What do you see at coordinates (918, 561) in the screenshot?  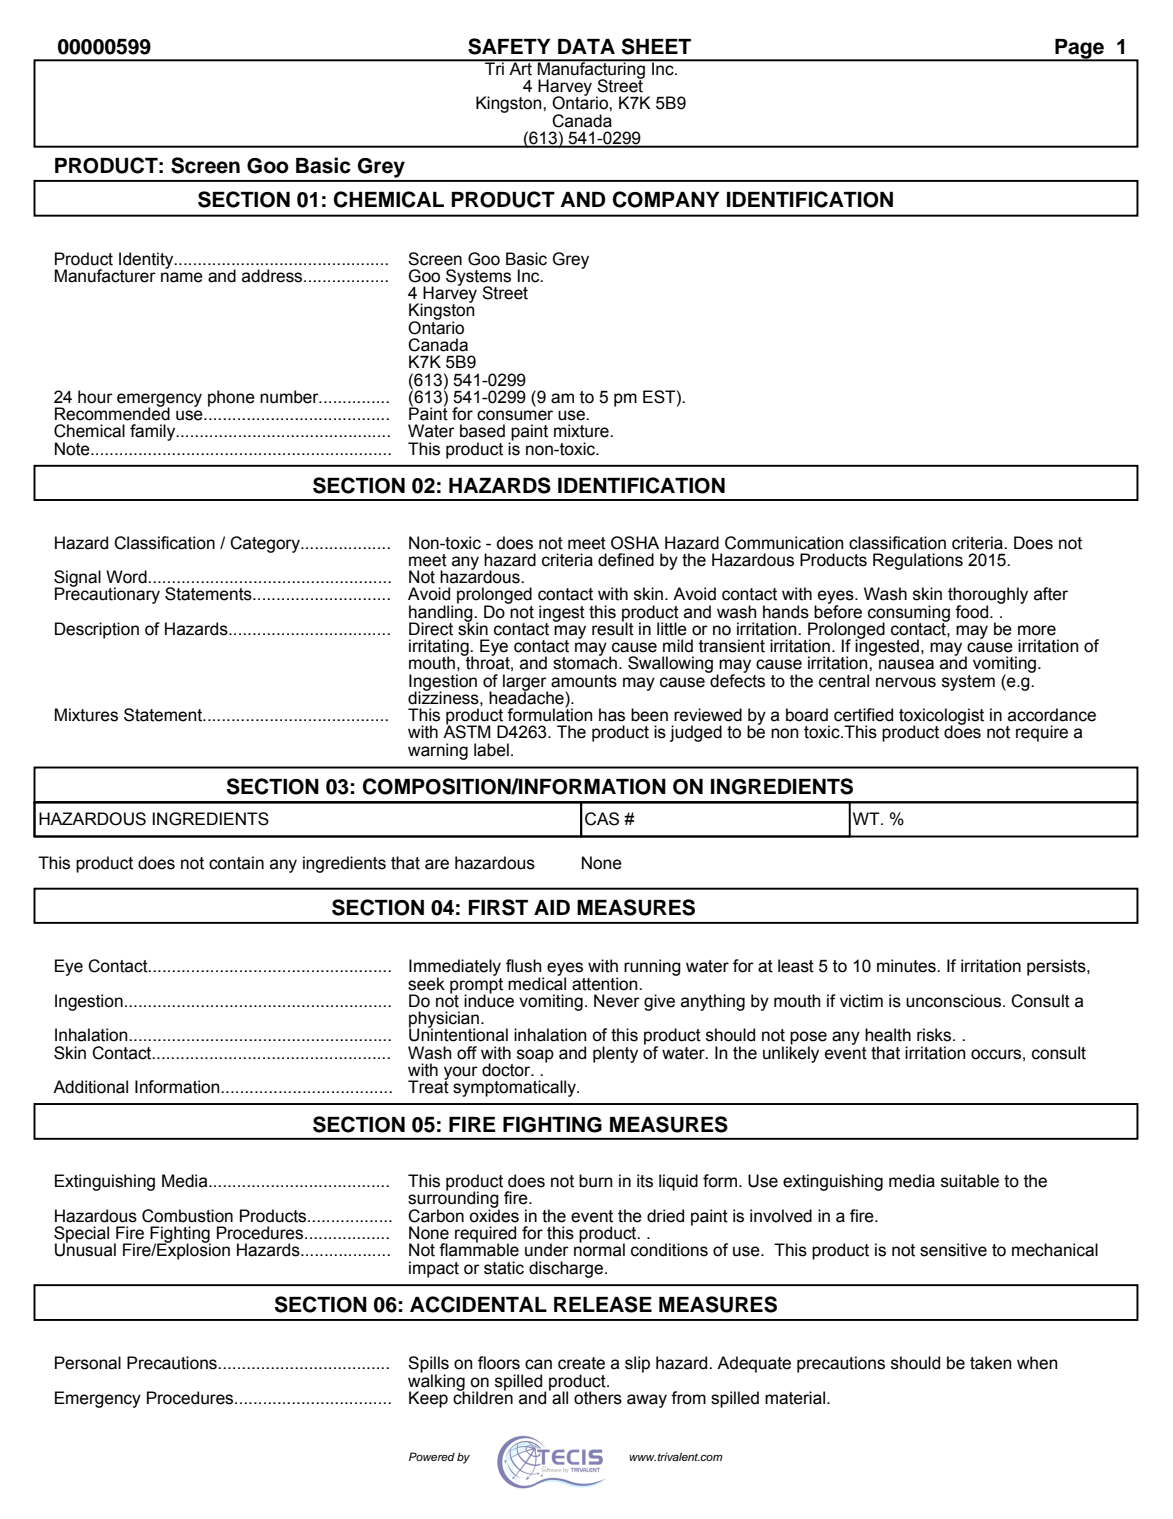 I see `Regulations` at bounding box center [918, 561].
